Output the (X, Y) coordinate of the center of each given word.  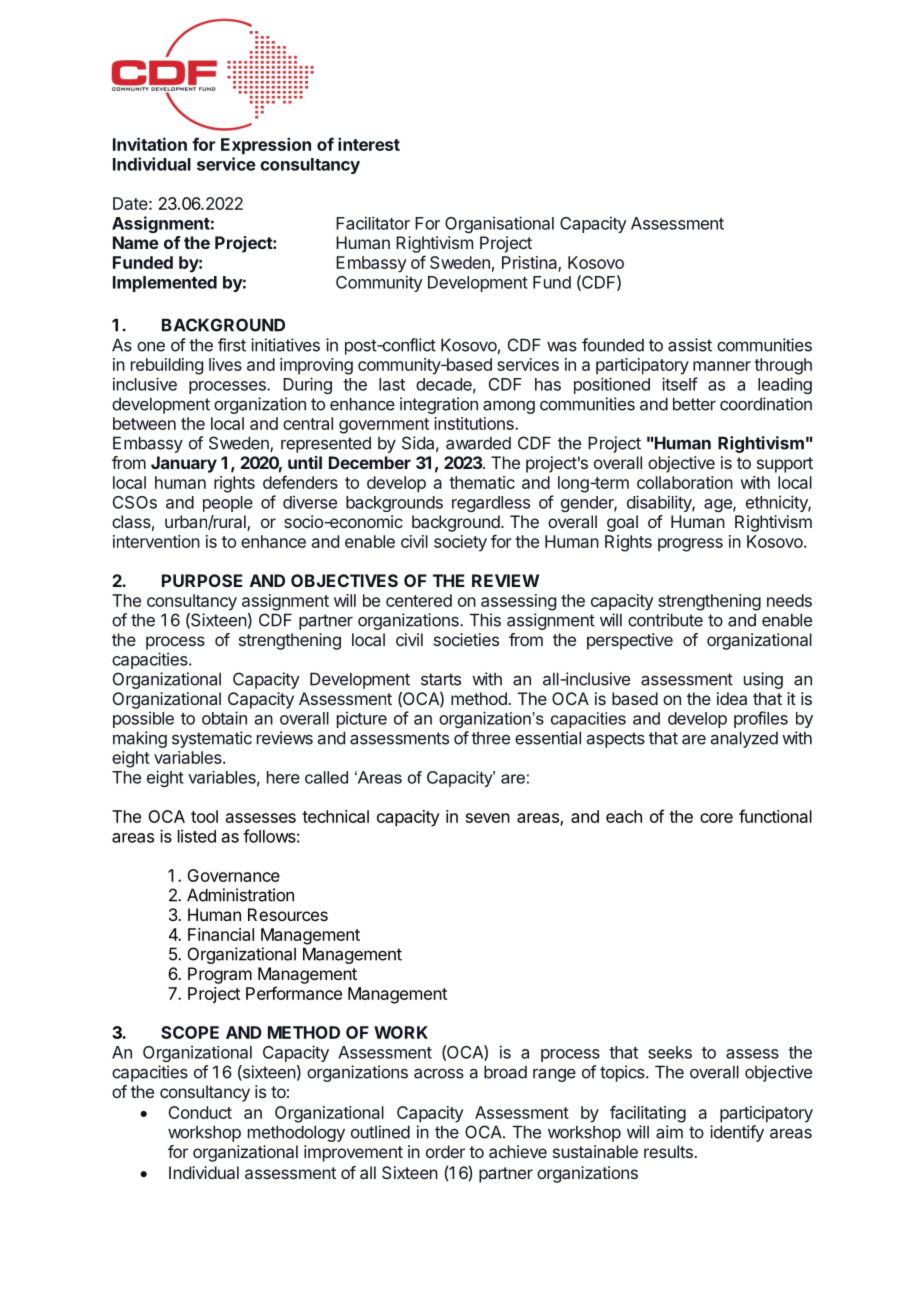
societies (466, 639)
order (445, 1151)
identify (737, 1133)
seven (488, 818)
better (694, 404)
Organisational (499, 224)
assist (690, 345)
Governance (233, 875)
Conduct (200, 1112)
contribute (665, 620)
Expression (266, 146)
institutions (475, 423)
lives (225, 364)
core (716, 818)
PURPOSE (202, 580)
